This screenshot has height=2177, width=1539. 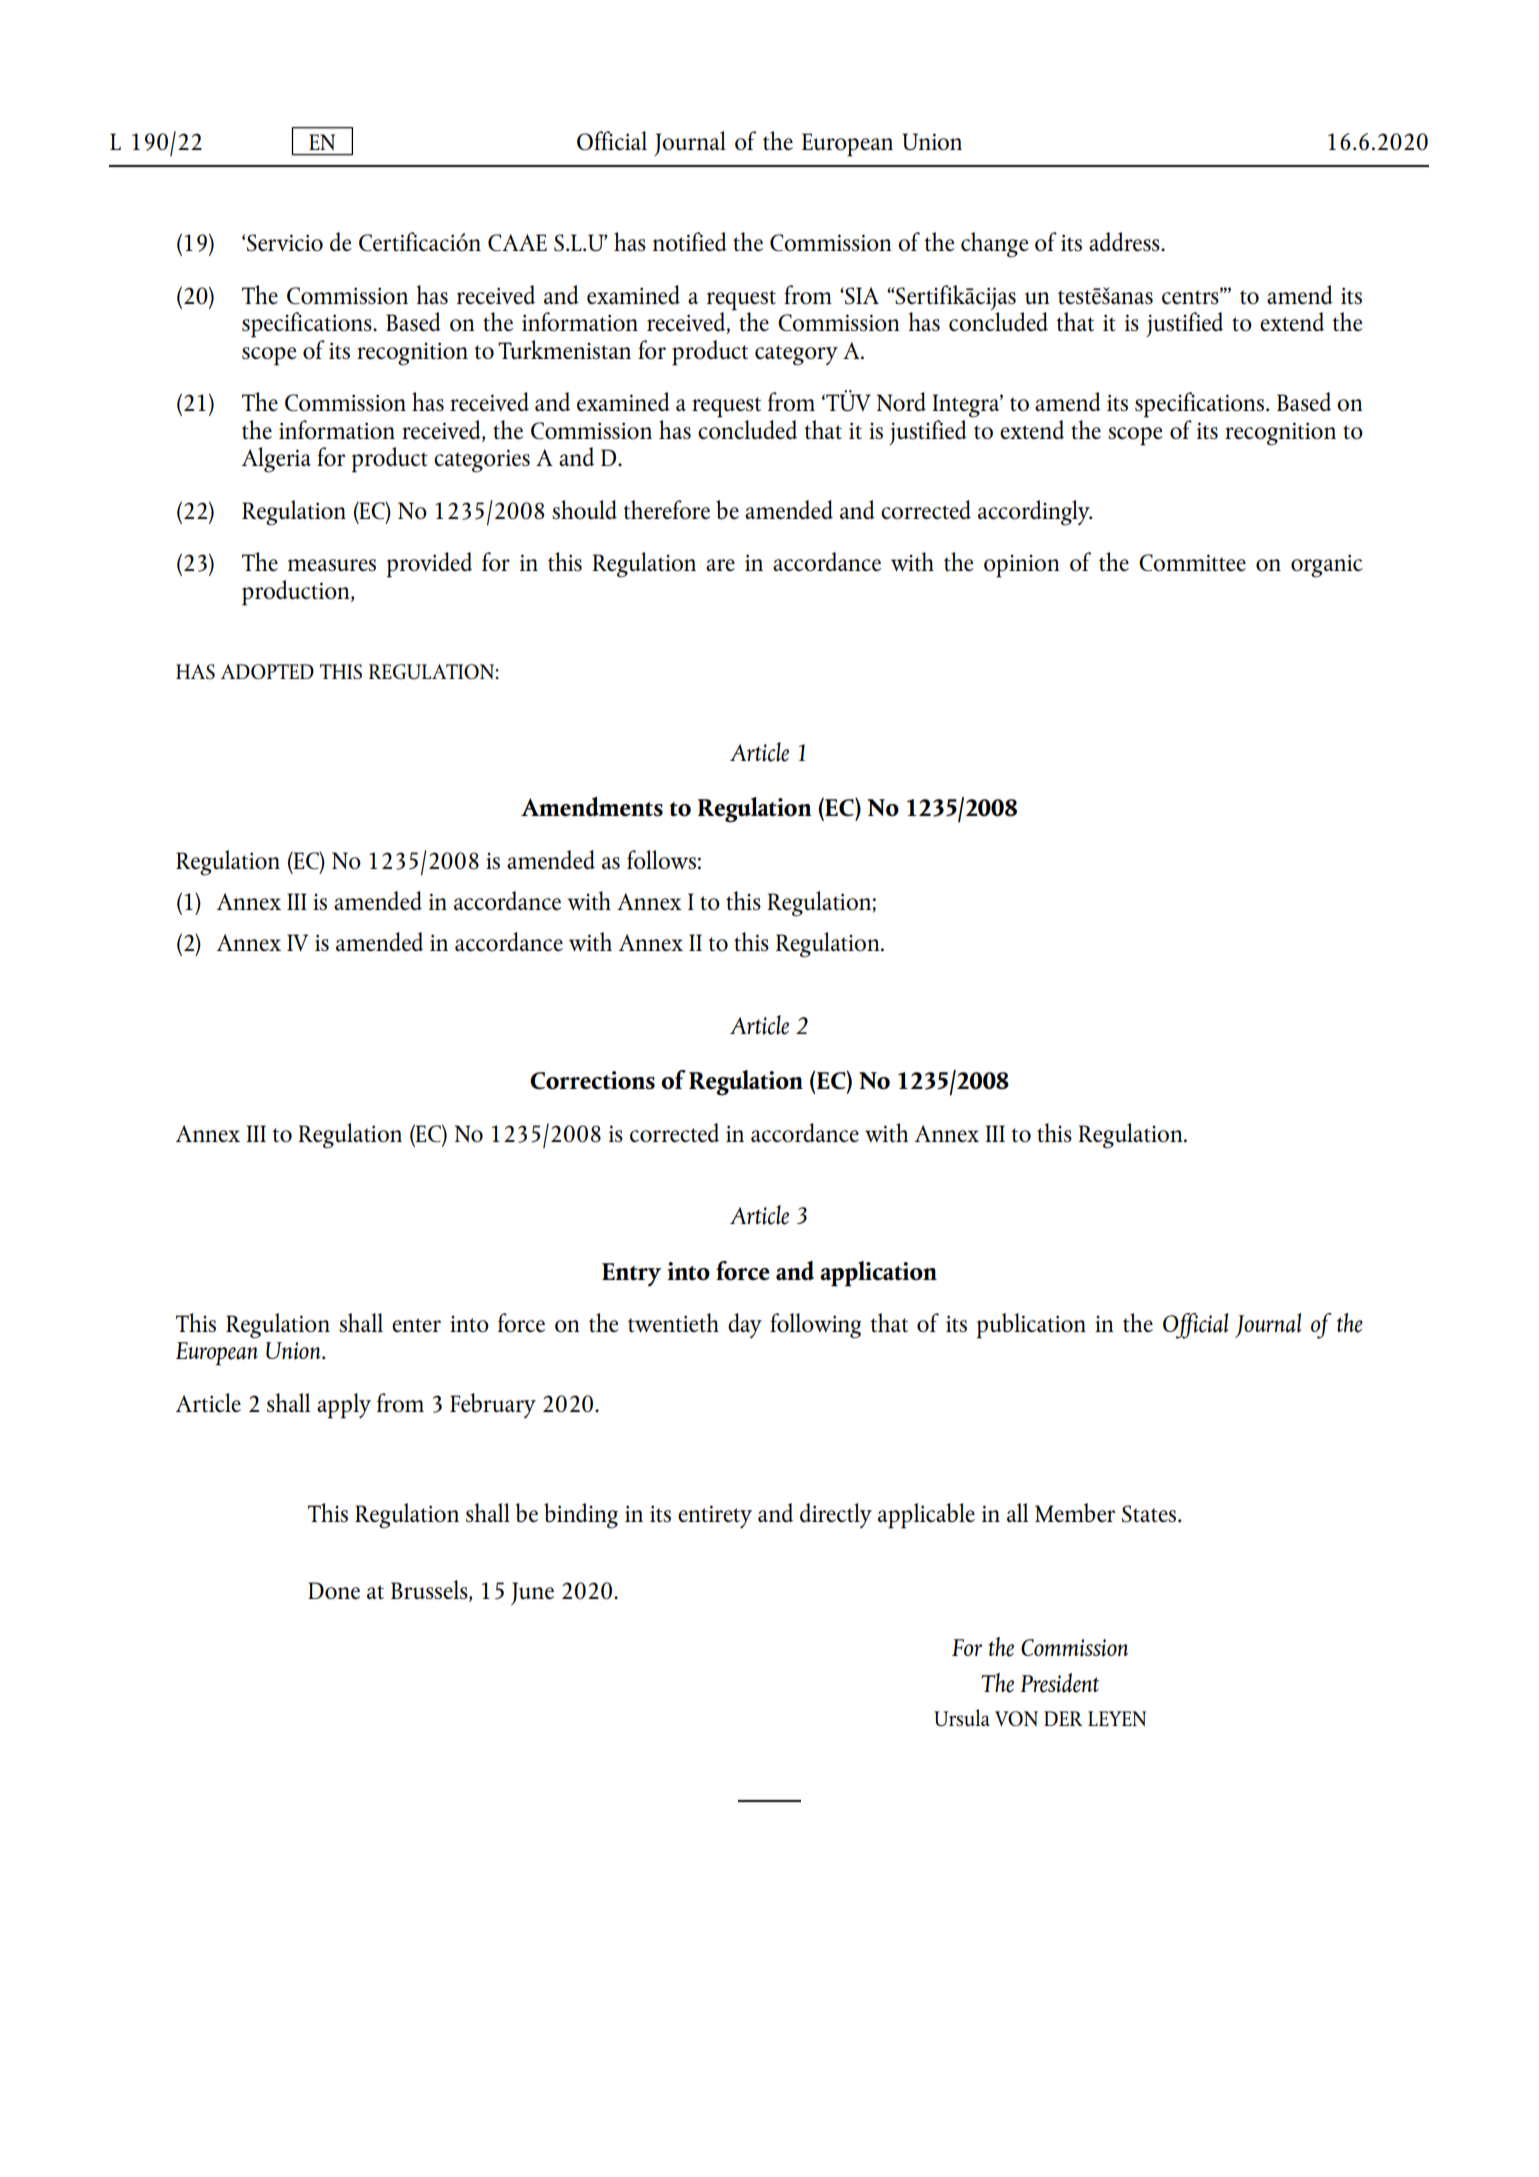 What do you see at coordinates (1192, 563) in the screenshot?
I see `Committee` at bounding box center [1192, 563].
